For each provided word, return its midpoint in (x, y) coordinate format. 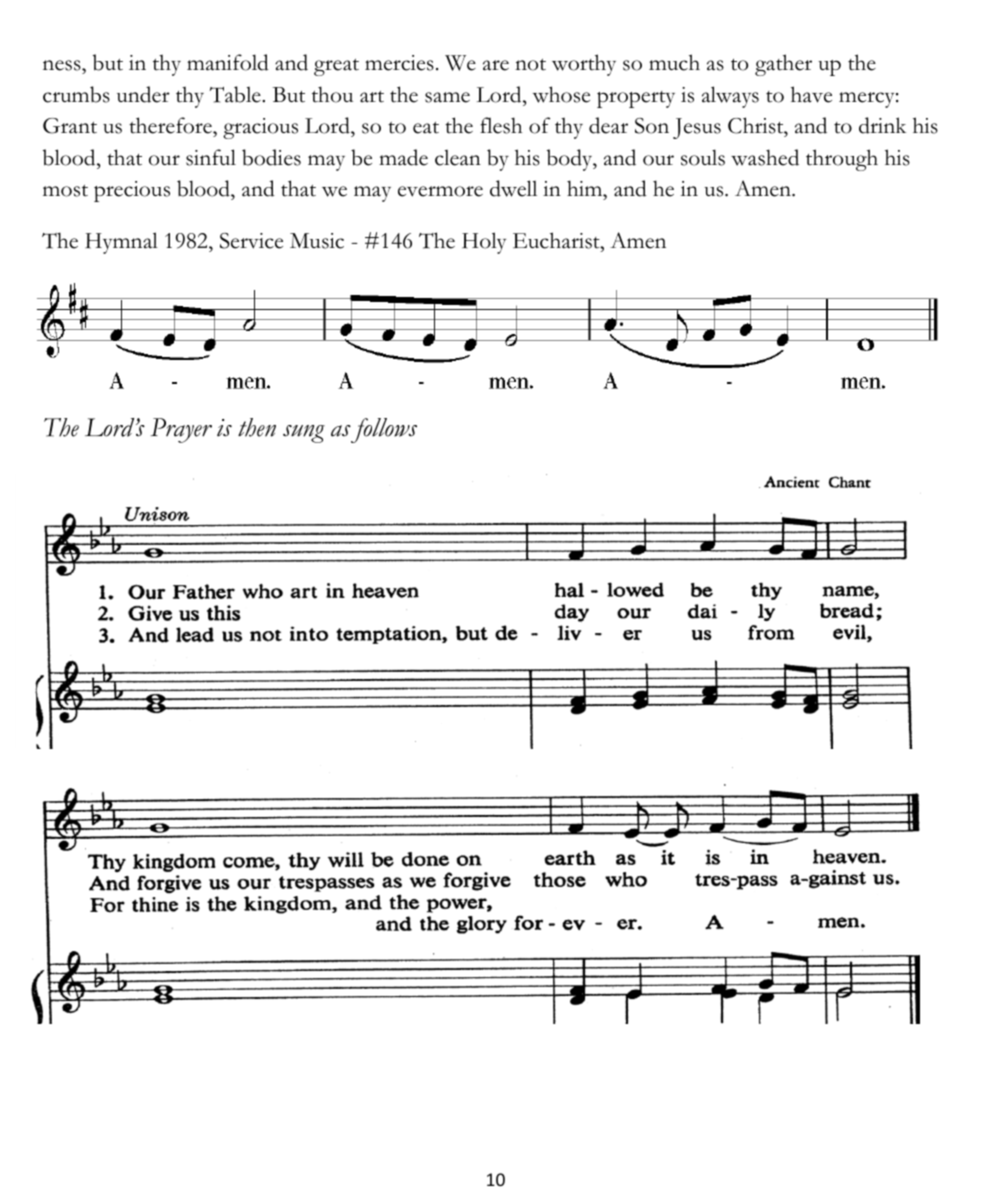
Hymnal (121, 243)
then (257, 427)
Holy (484, 243)
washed (765, 157)
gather (783, 65)
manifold (228, 62)
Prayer (181, 430)
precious (132, 191)
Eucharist (557, 240)
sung (304, 434)
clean (458, 158)
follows (383, 430)
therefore (171, 127)
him (586, 188)
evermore (440, 191)
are (496, 65)
